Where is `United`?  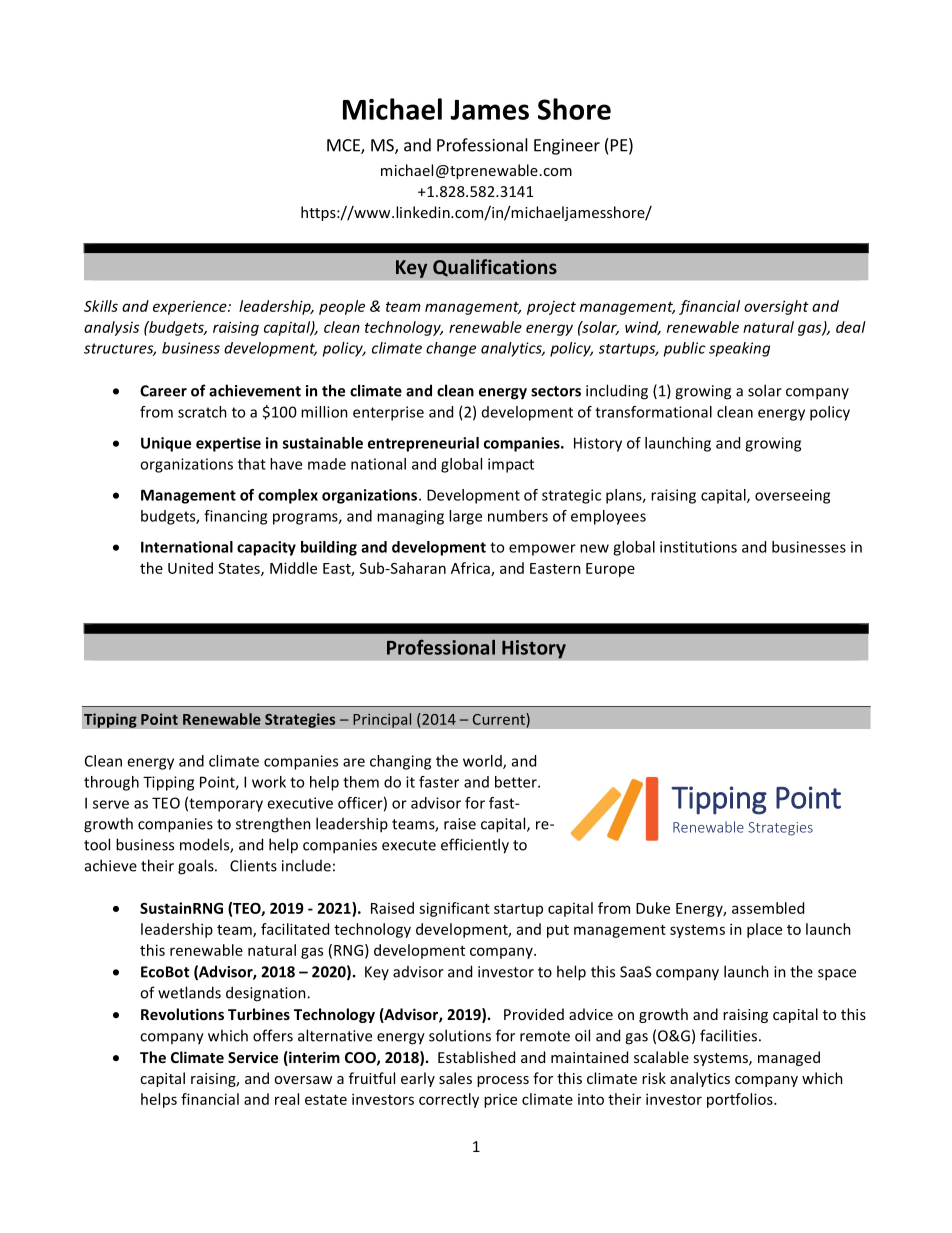 United is located at coordinates (190, 568).
